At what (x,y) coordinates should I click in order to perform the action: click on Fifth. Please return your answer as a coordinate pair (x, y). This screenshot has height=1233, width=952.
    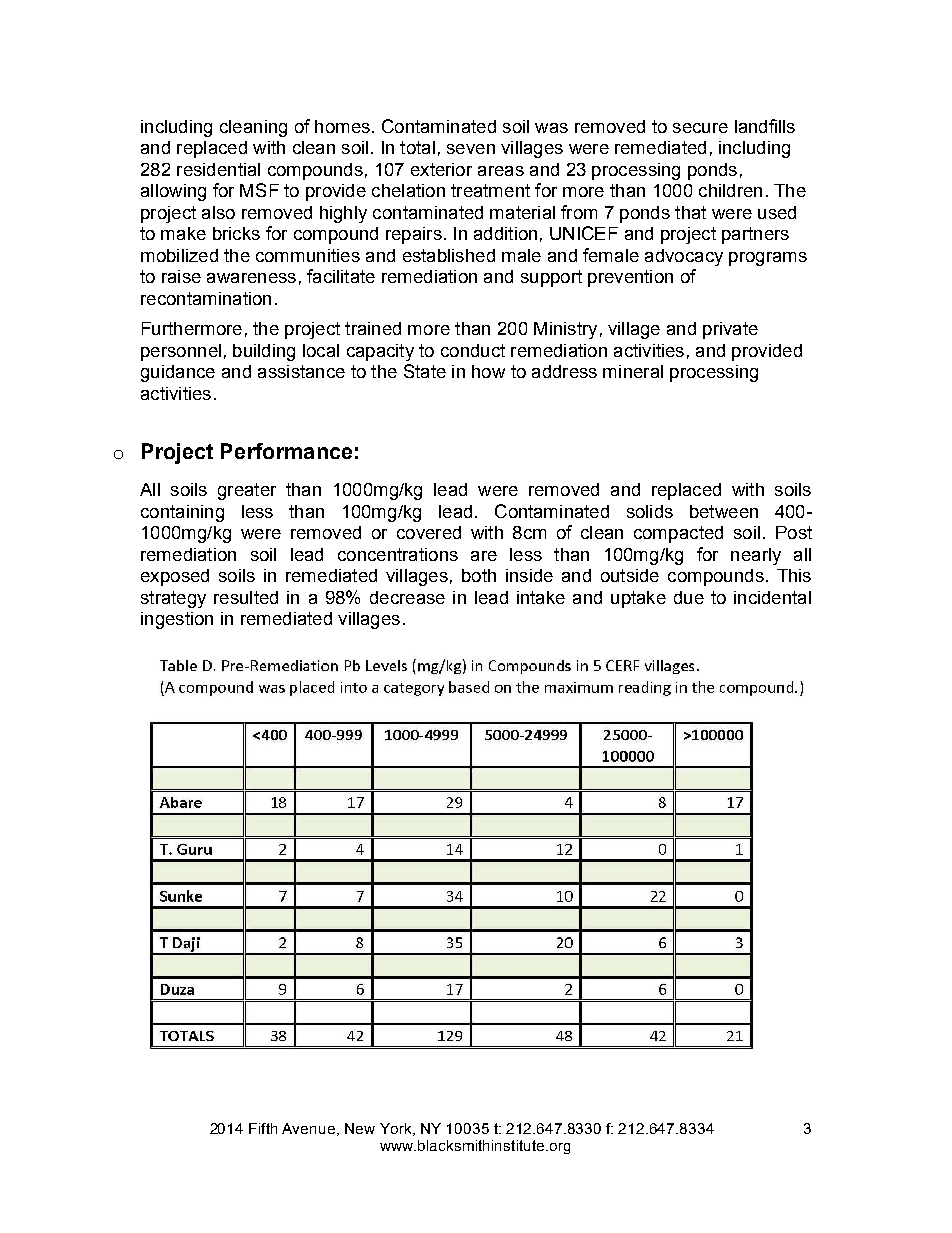
    Looking at the image, I should click on (263, 1128).
